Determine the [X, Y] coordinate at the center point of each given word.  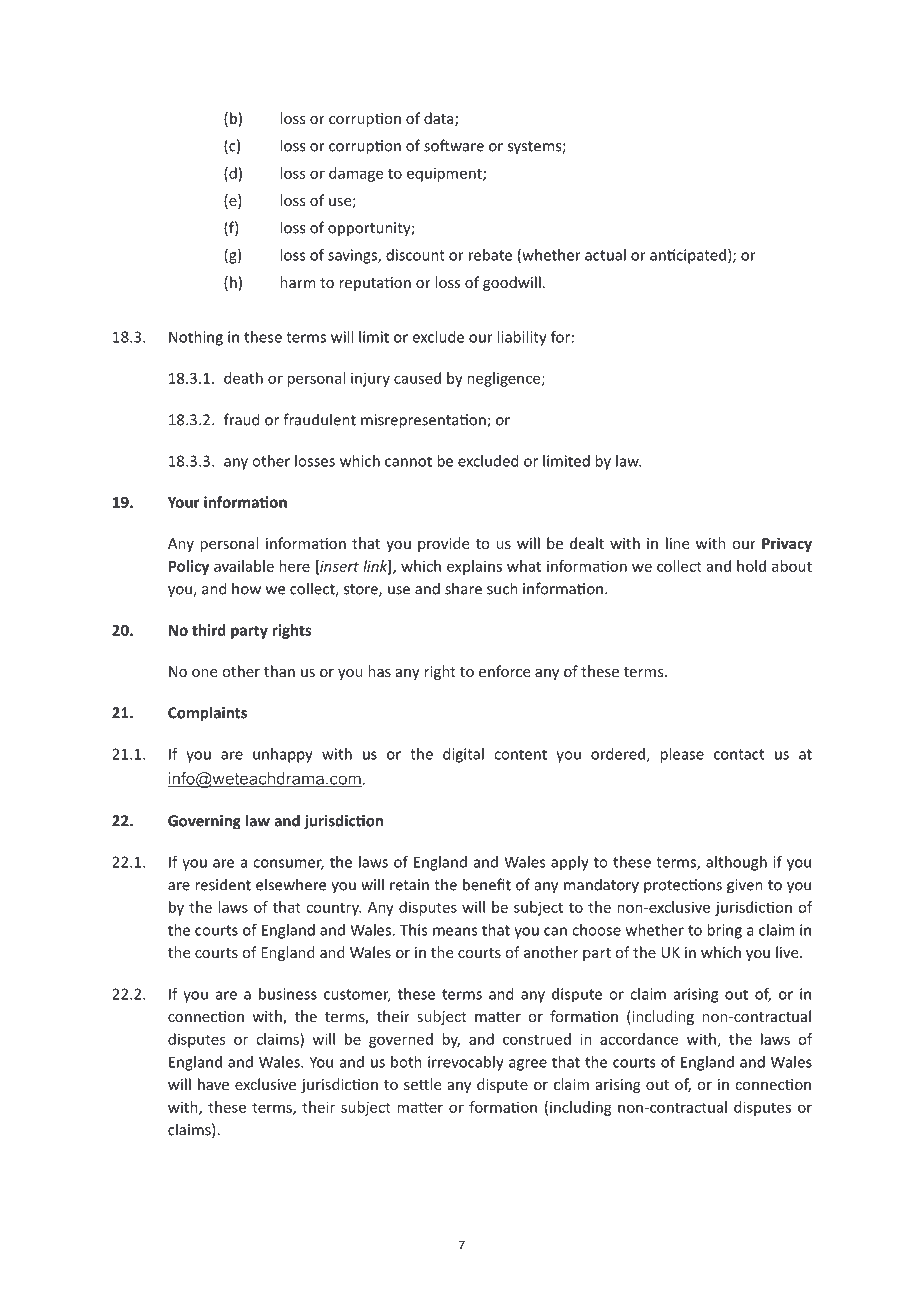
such [502, 588]
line [677, 543]
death [243, 378]
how [246, 588]
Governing [204, 822]
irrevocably [466, 1063]
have [213, 1084]
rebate [490, 255]
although [736, 863]
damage [356, 174]
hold [751, 566]
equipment [445, 174]
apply [570, 863]
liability [522, 338]
